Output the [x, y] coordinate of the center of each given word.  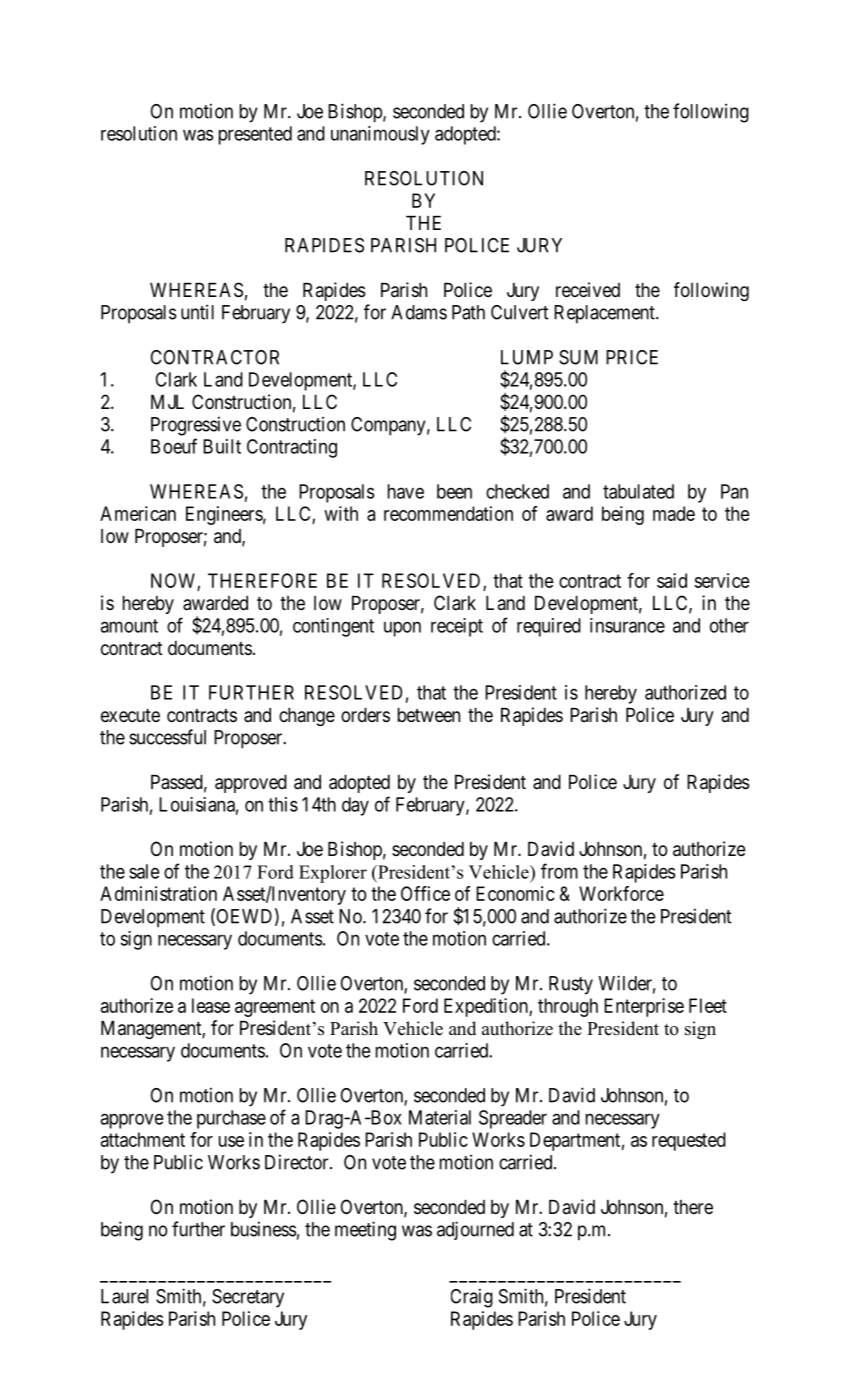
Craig [472, 1298]
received [588, 289]
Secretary [248, 1298]
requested [689, 1141]
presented [255, 135]
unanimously [380, 135]
